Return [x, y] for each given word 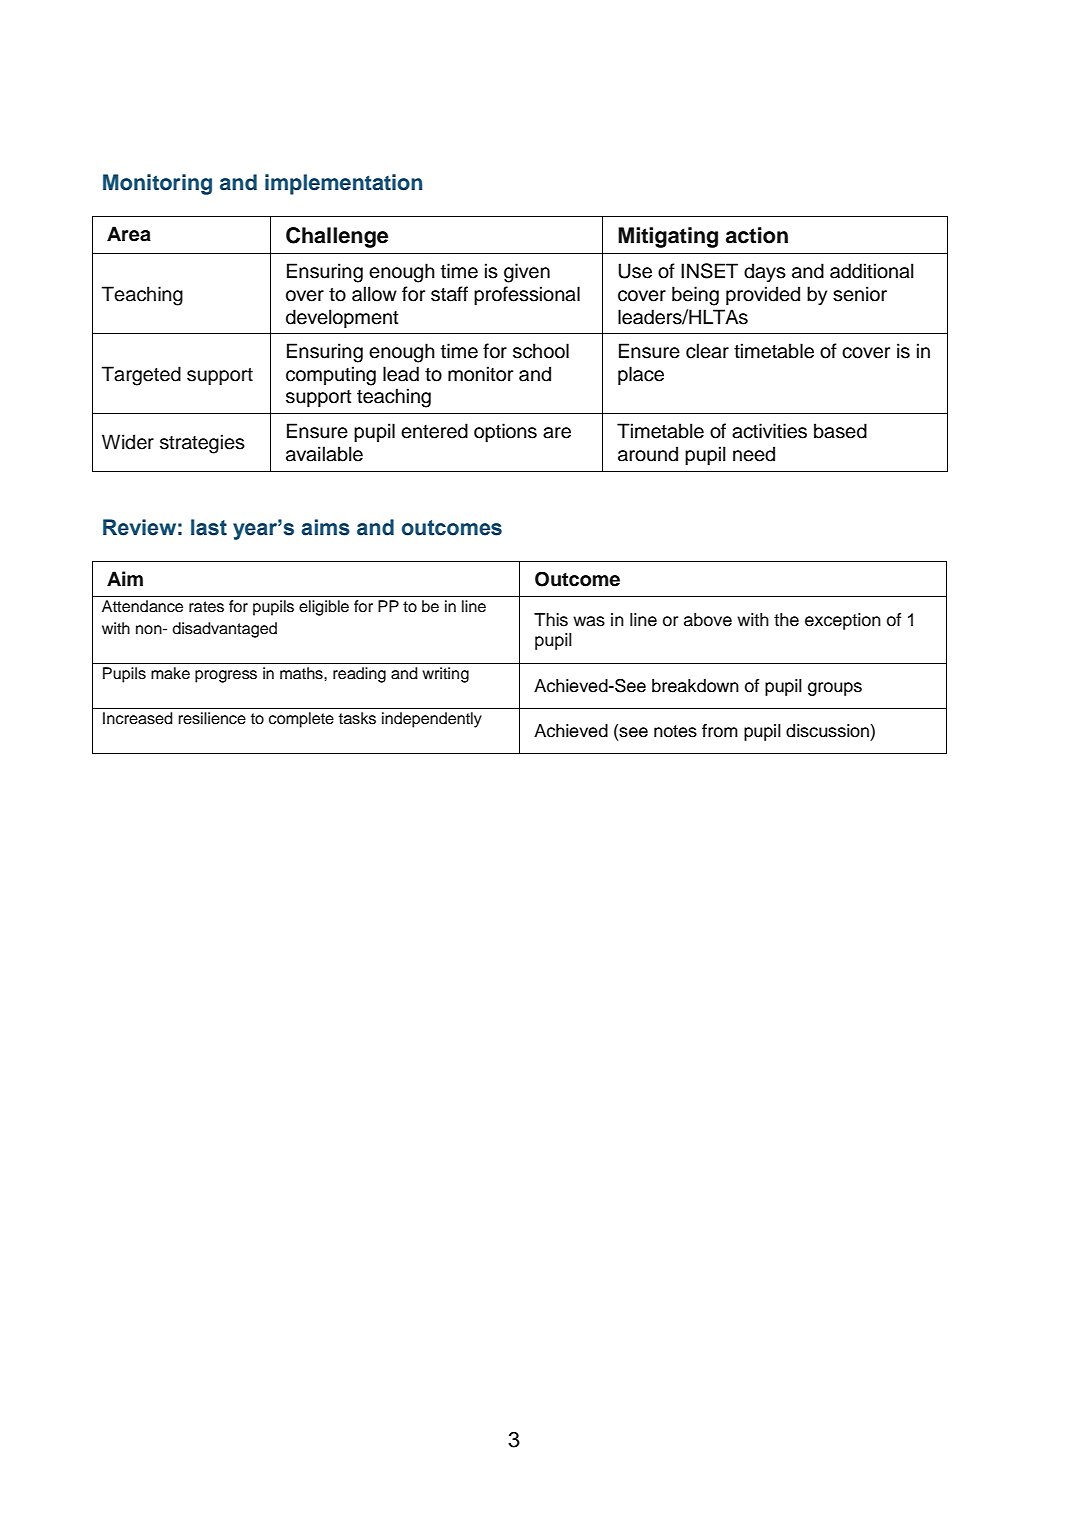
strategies [202, 444]
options [505, 432]
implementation [343, 184]
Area [129, 234]
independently [432, 720]
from [720, 731]
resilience [212, 718]
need [754, 454]
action [757, 235]
